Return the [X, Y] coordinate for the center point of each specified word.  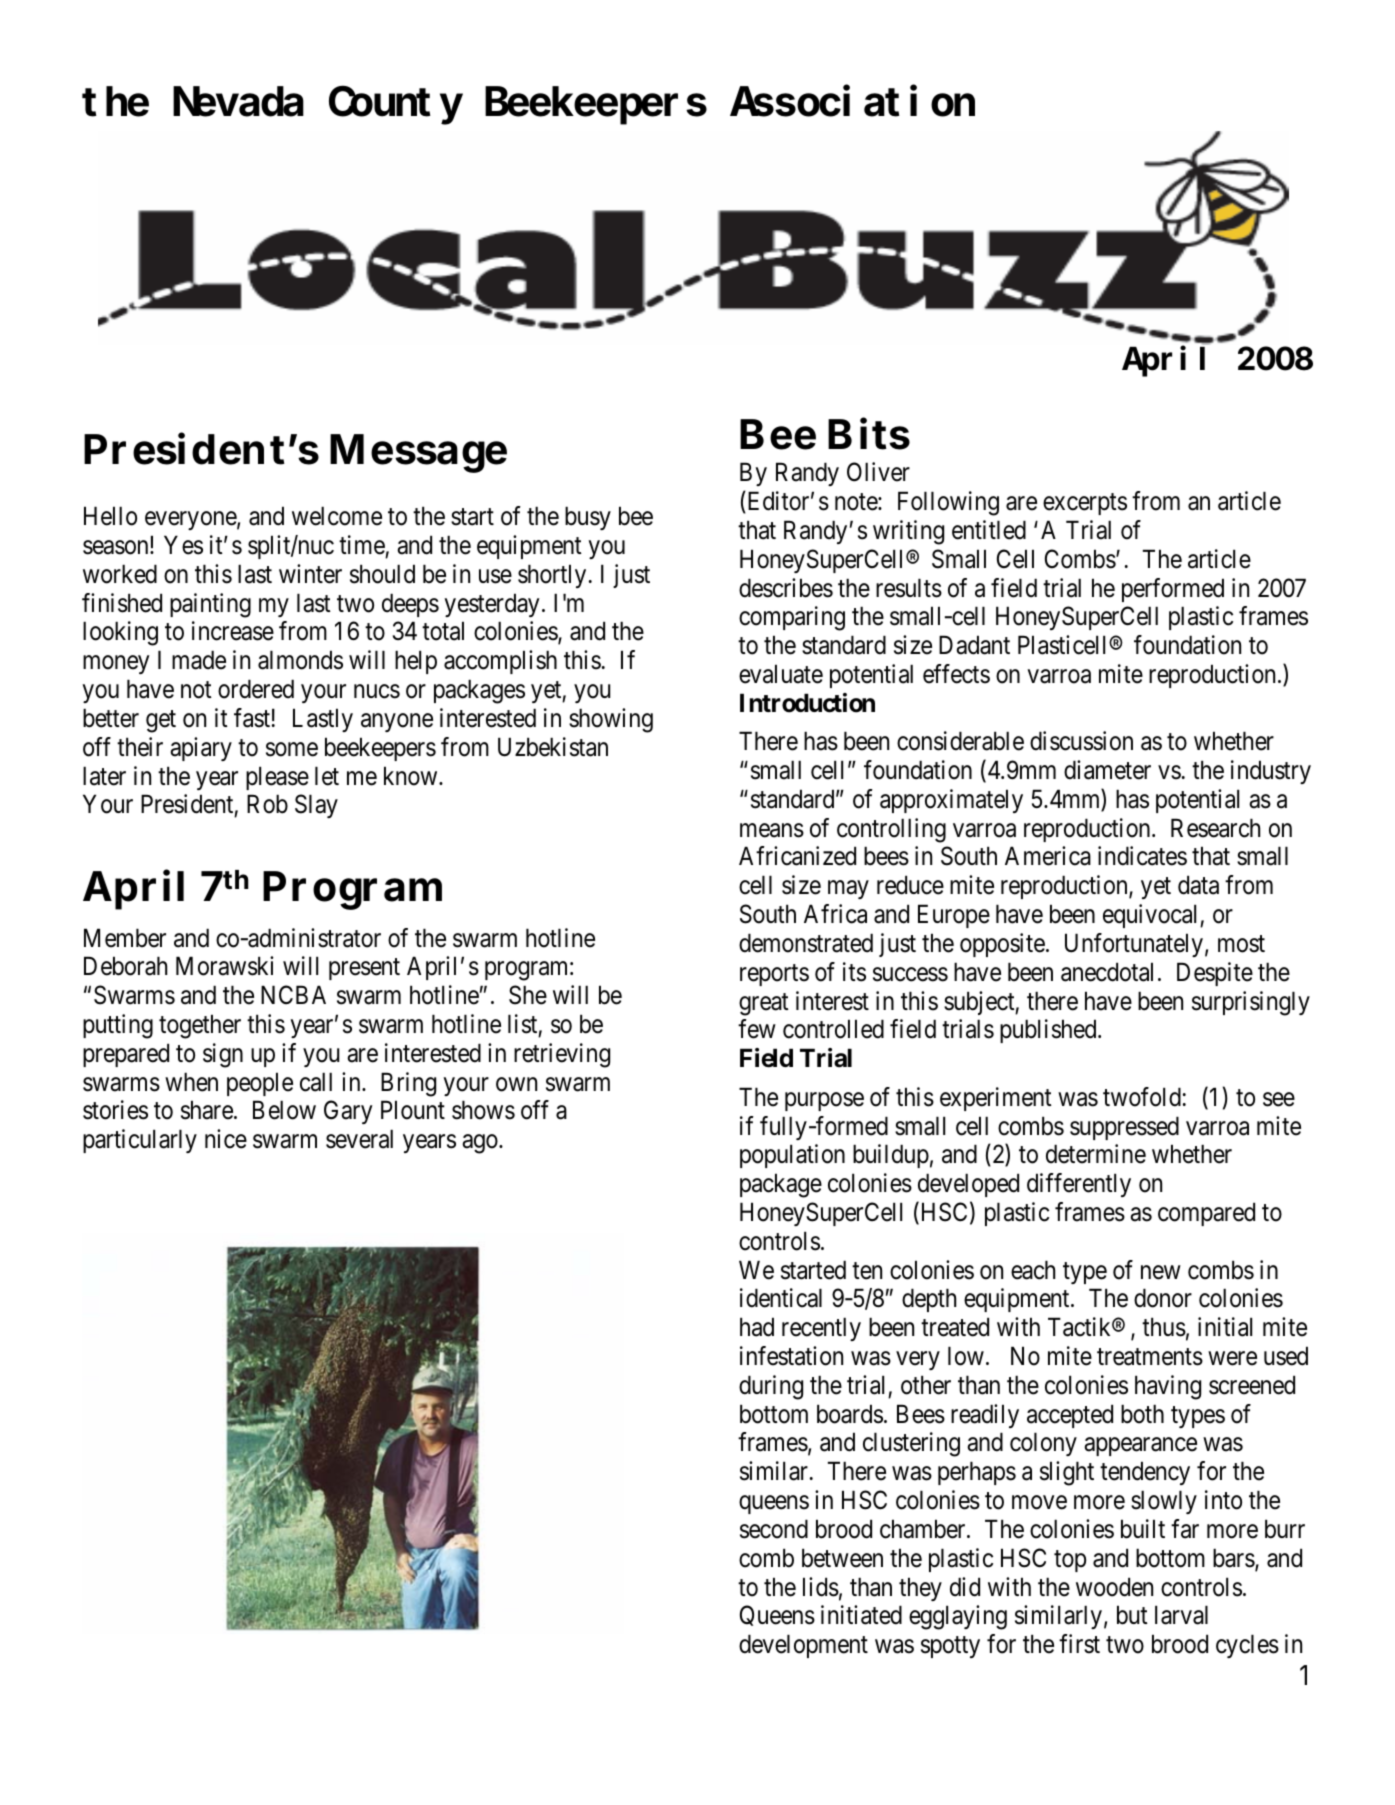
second [774, 1529]
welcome [337, 516]
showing [611, 720]
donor [1163, 1298]
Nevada [238, 102]
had [757, 1327]
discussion [1081, 741]
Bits [869, 434]
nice [226, 1139]
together [200, 1026]
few [757, 1029]
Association [852, 102]
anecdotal [1107, 972]
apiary [201, 749]
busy [588, 518]
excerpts [1085, 504]
